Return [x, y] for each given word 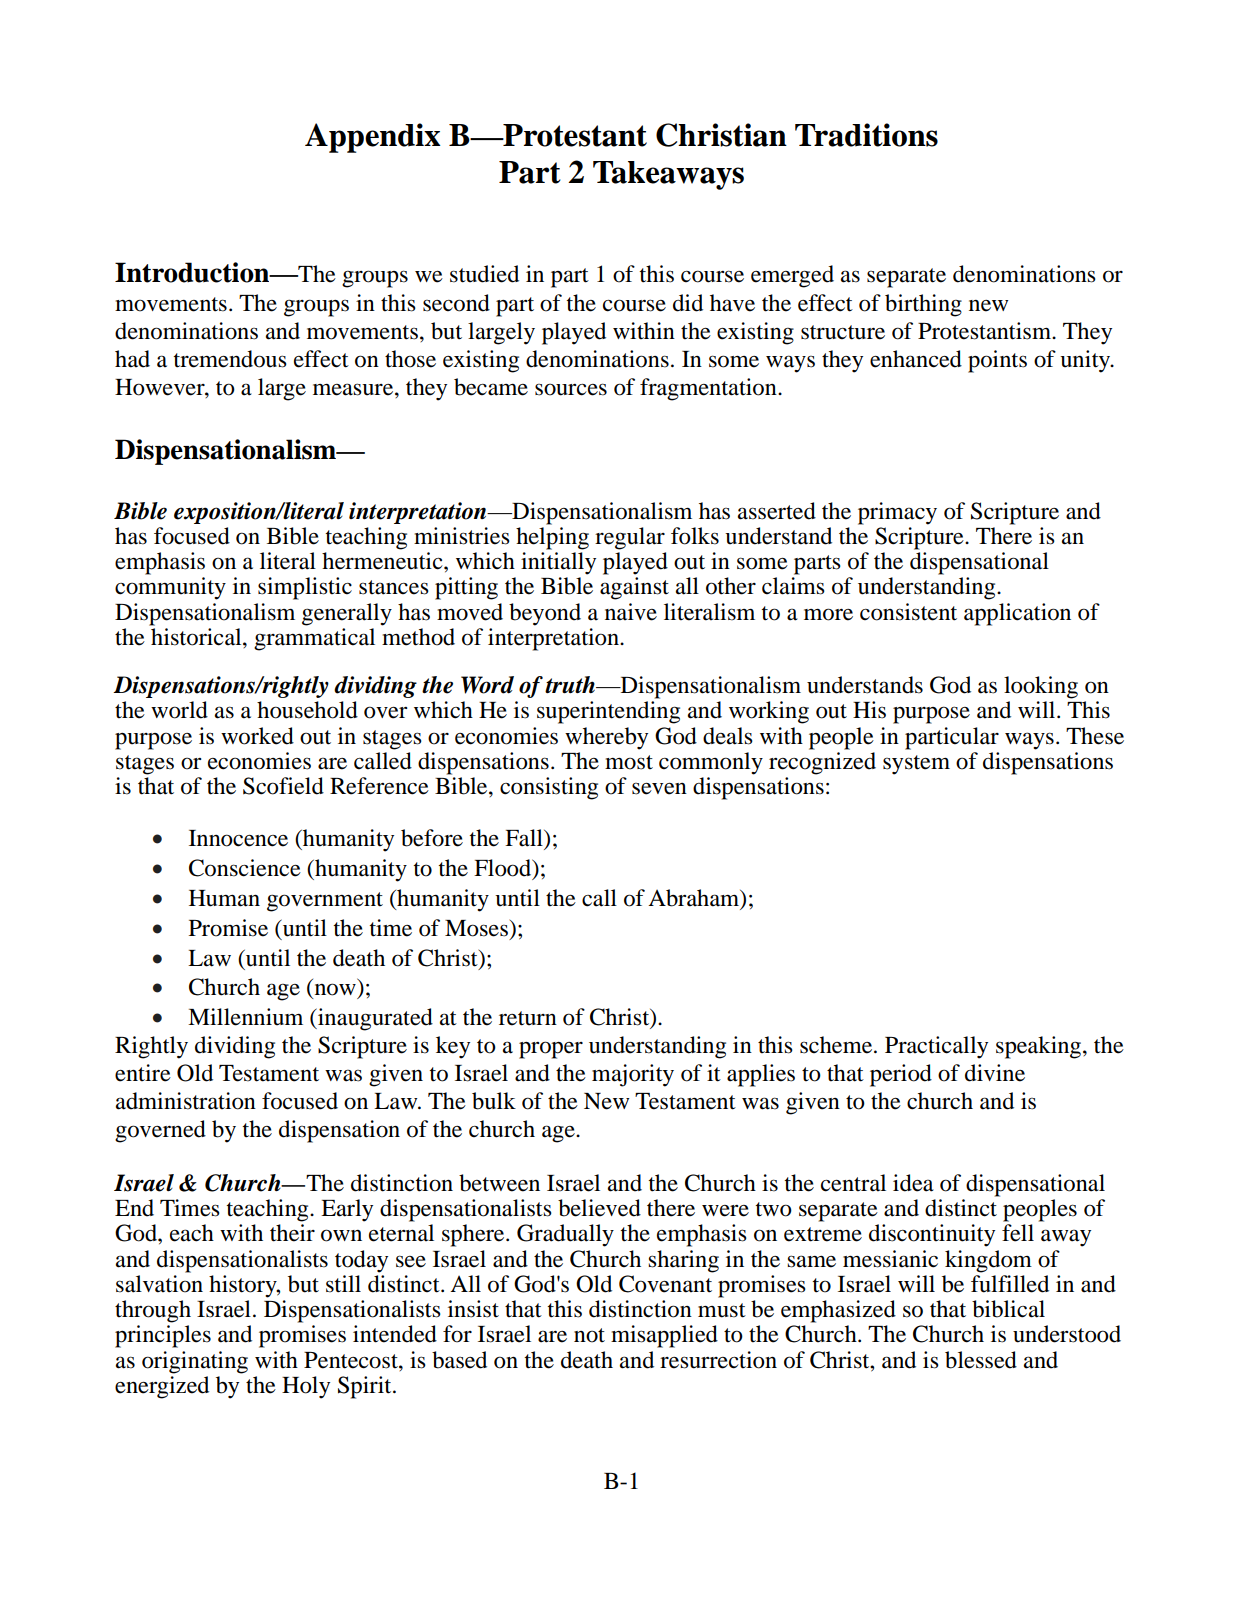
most [629, 762]
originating [195, 1362]
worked [257, 736]
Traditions [866, 135]
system [916, 765]
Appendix [373, 138]
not [589, 1335]
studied [484, 274]
